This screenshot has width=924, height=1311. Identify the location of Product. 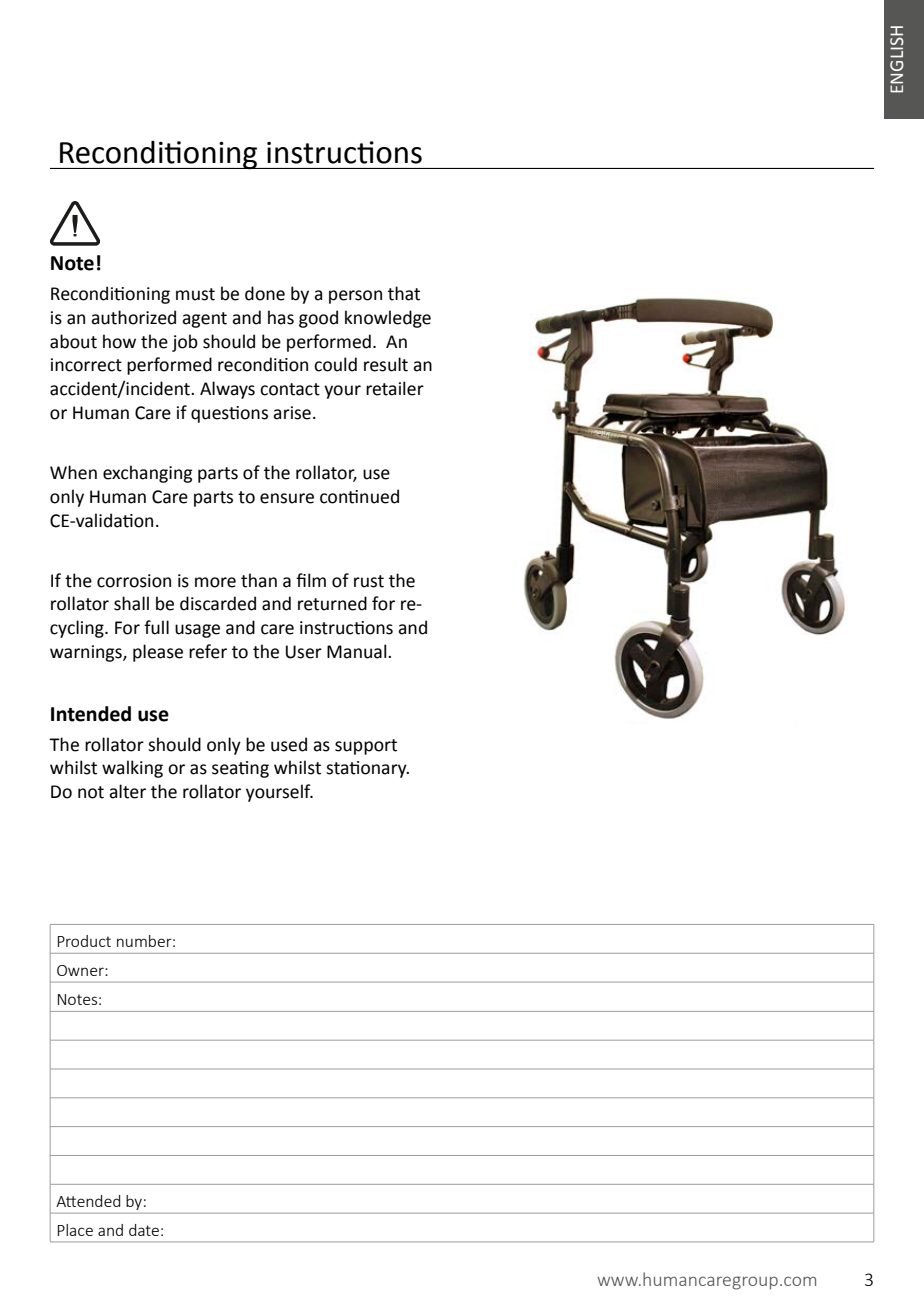
(84, 941).
